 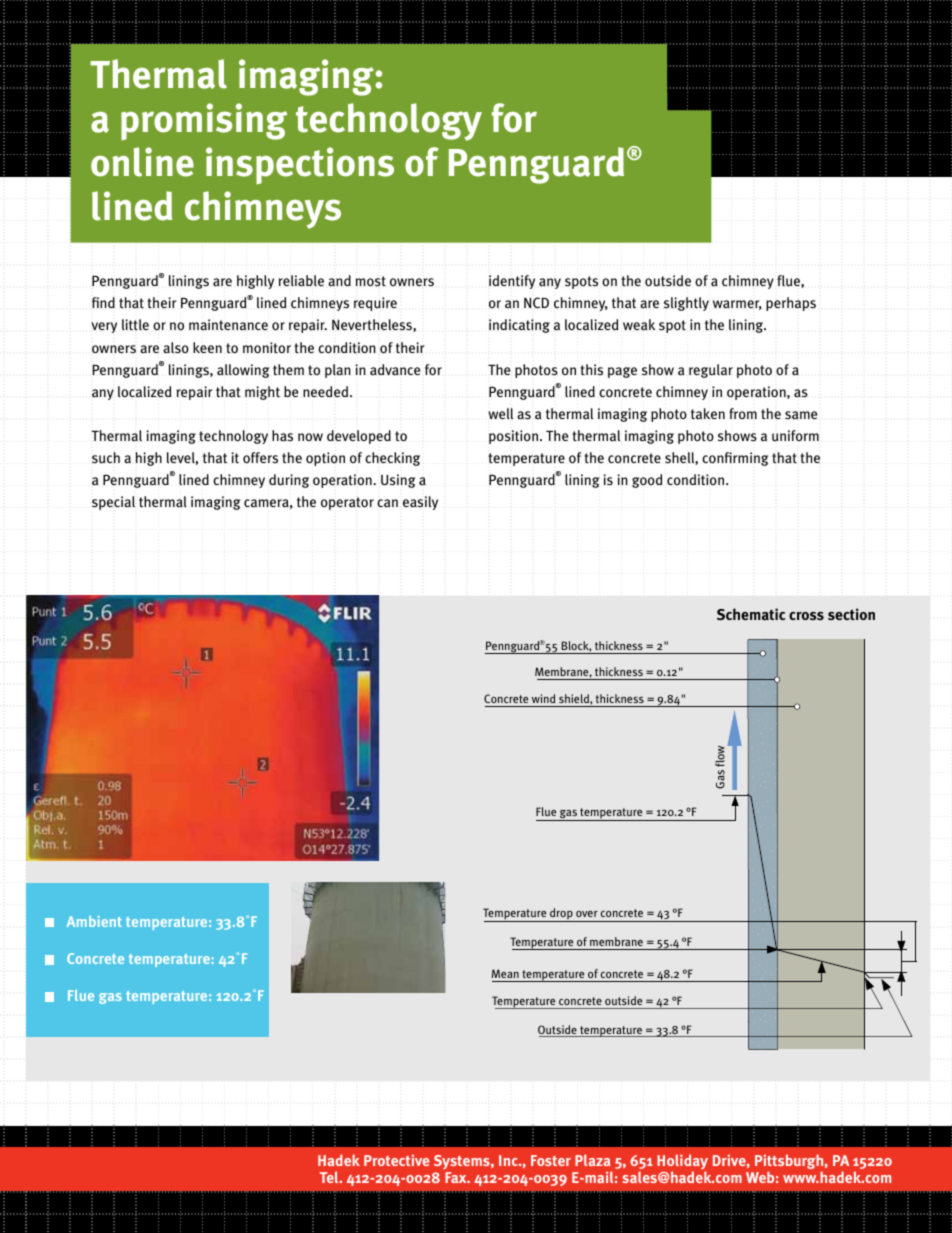 I want to click on shield, so click(x=575, y=699).
